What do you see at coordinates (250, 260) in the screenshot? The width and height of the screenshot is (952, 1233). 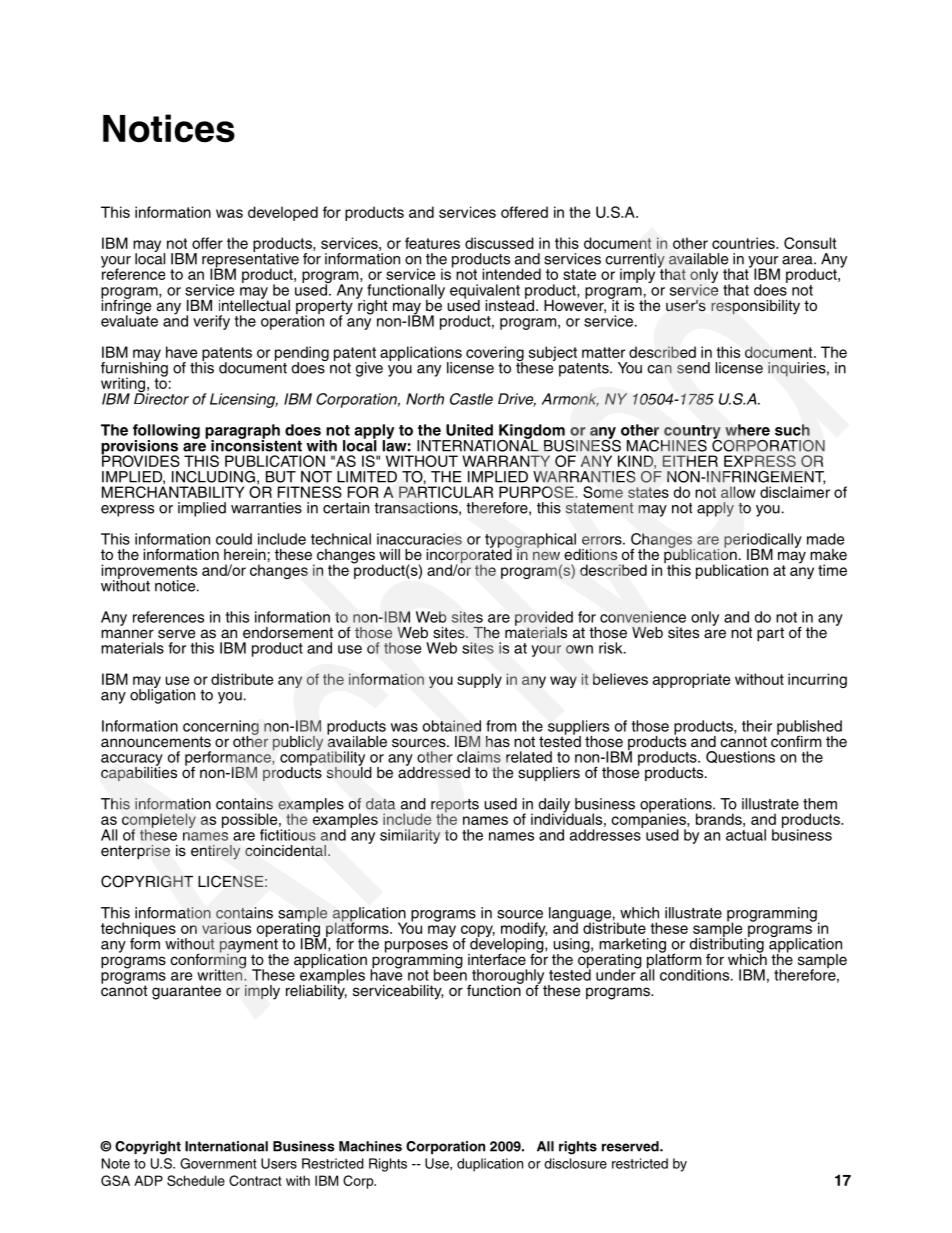 I see `representative` at bounding box center [250, 260].
